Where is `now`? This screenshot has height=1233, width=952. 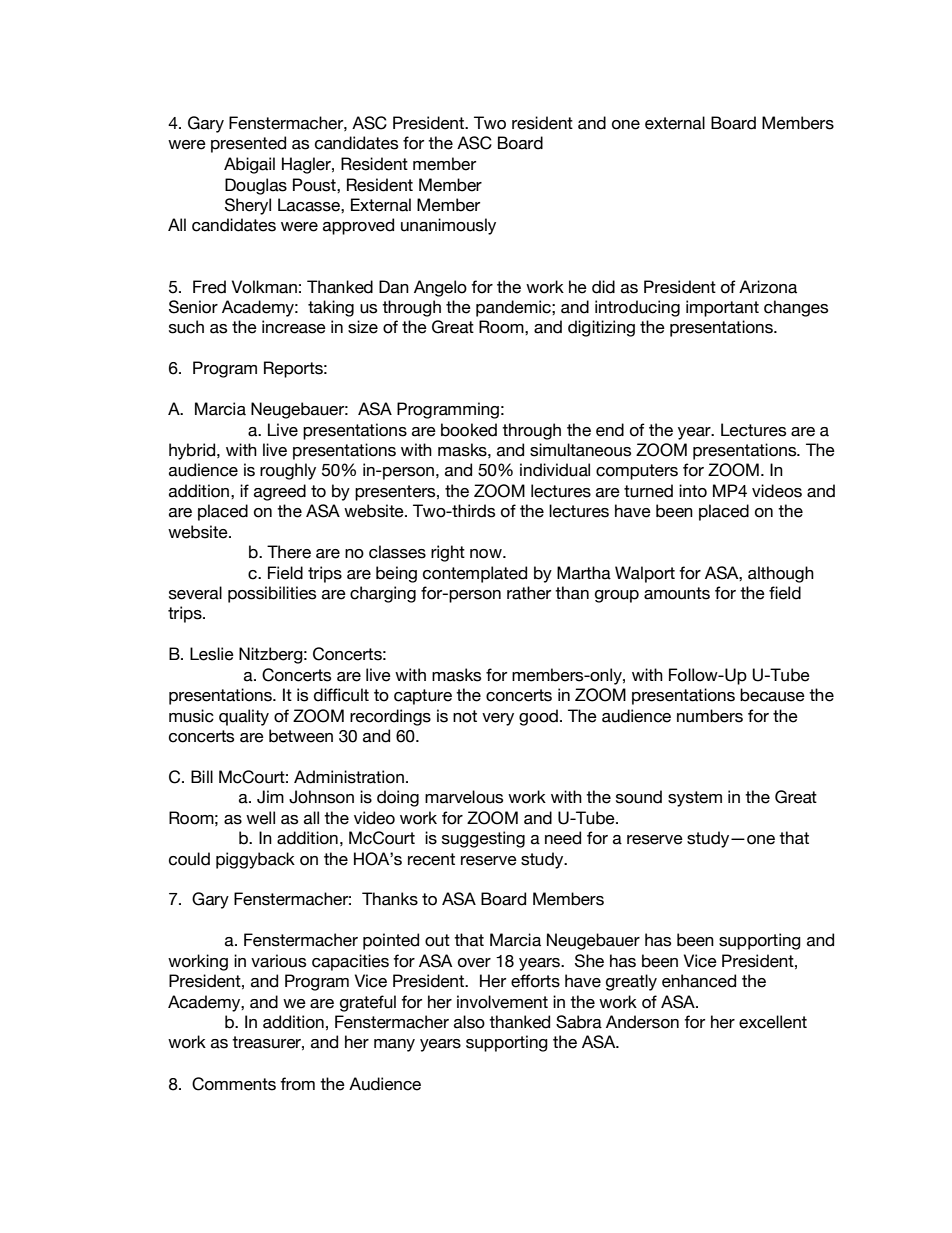 now is located at coordinates (487, 554).
